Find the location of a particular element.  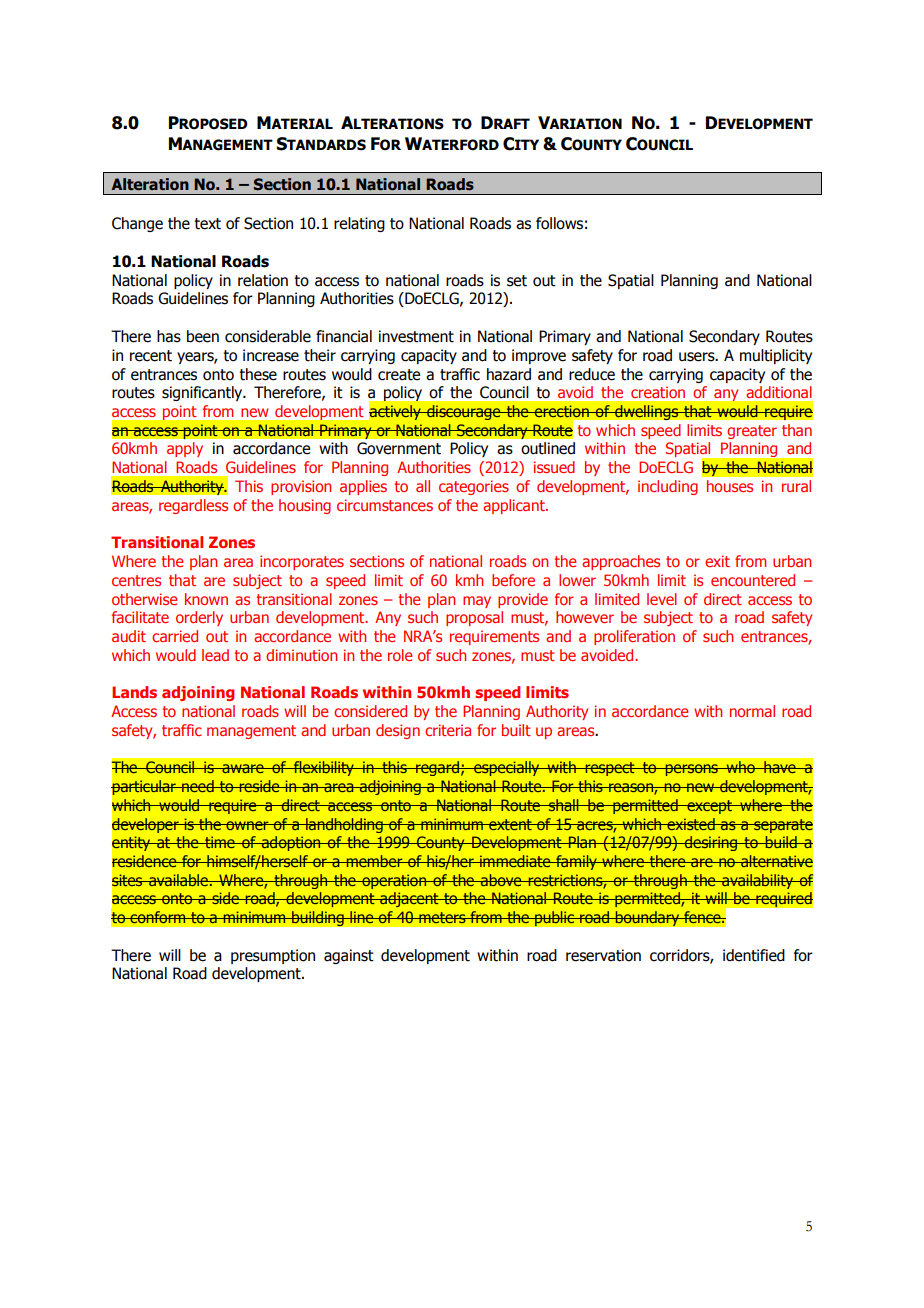

set is located at coordinates (517, 281).
